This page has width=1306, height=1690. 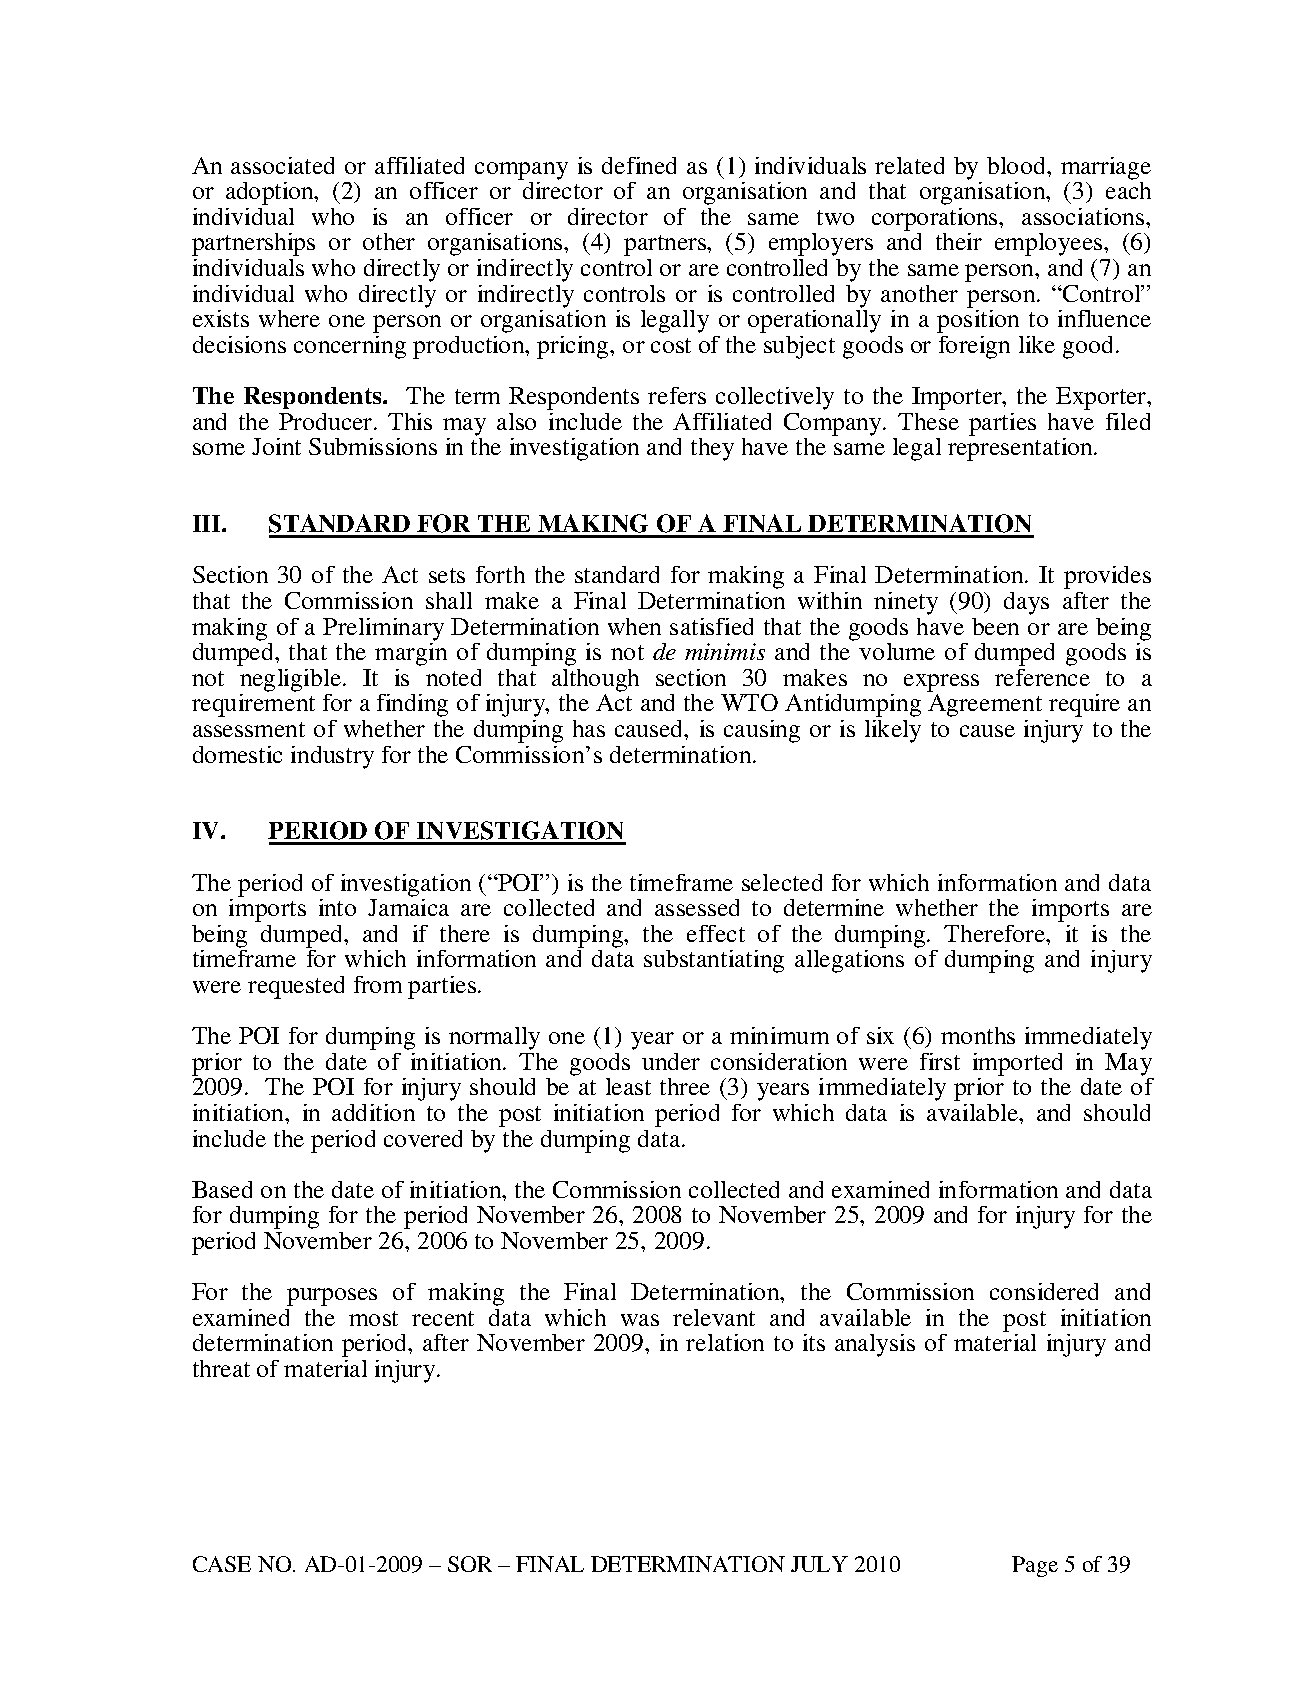 I want to click on blood, so click(x=1018, y=165).
